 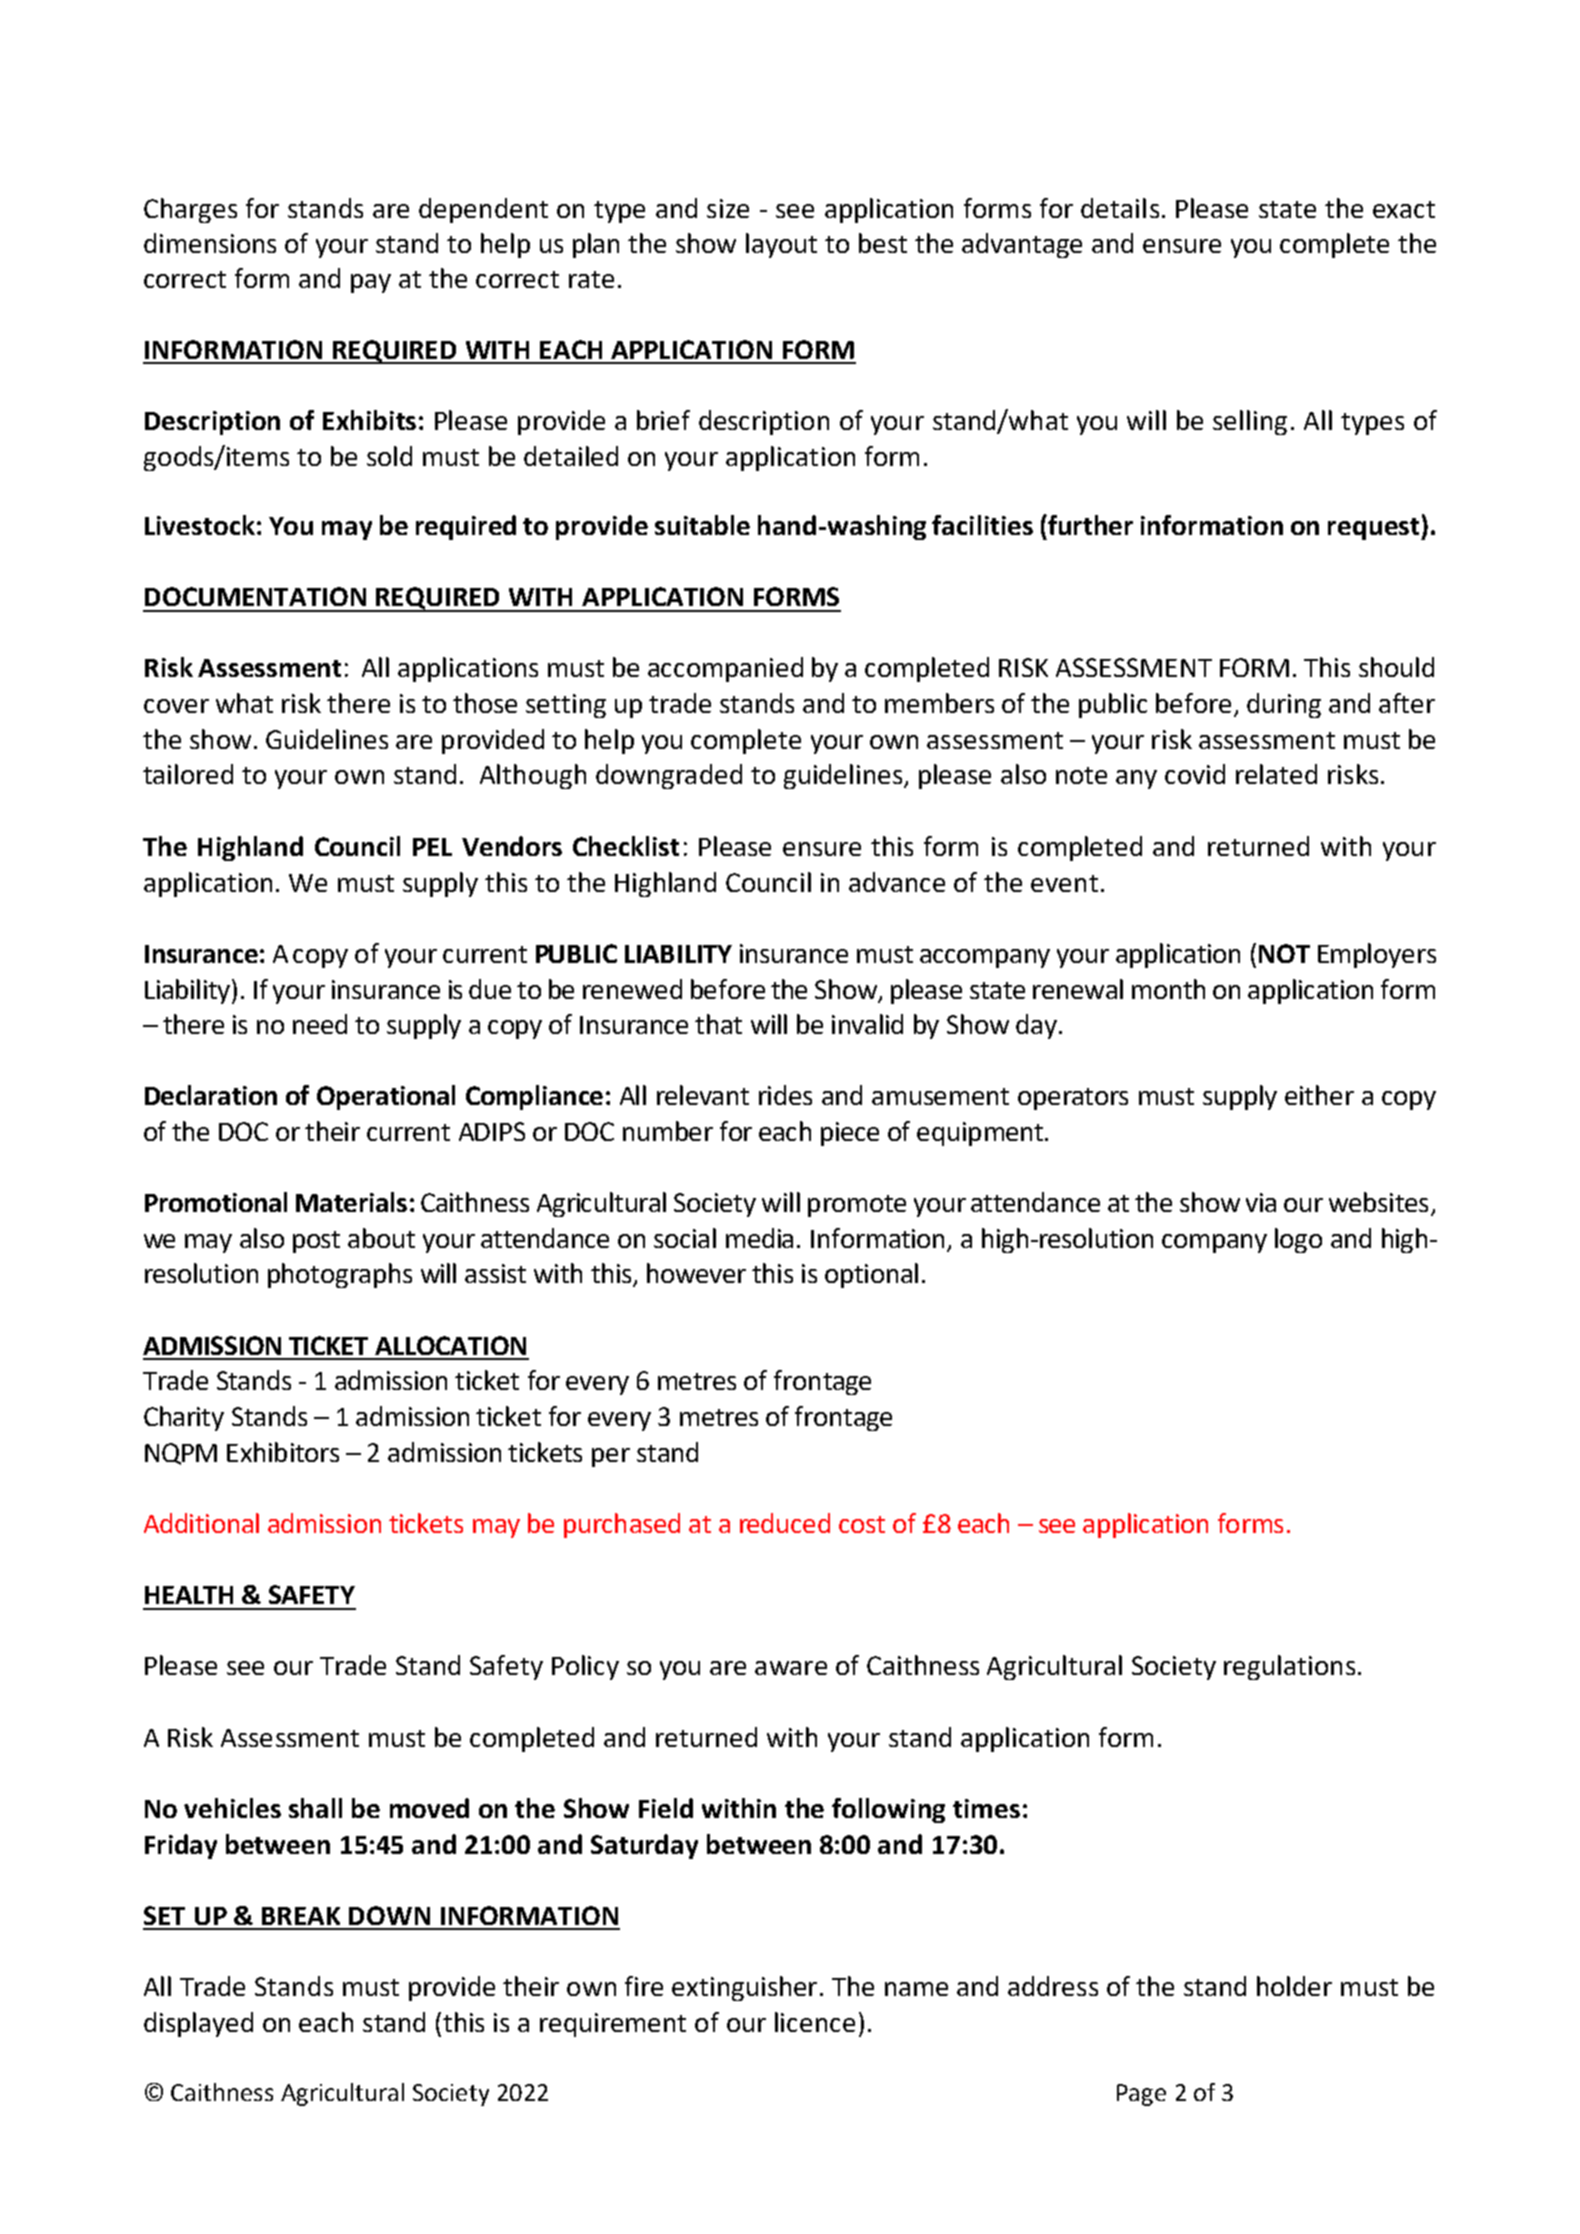 What do you see at coordinates (198, 2024) in the screenshot?
I see `displayed` at bounding box center [198, 2024].
